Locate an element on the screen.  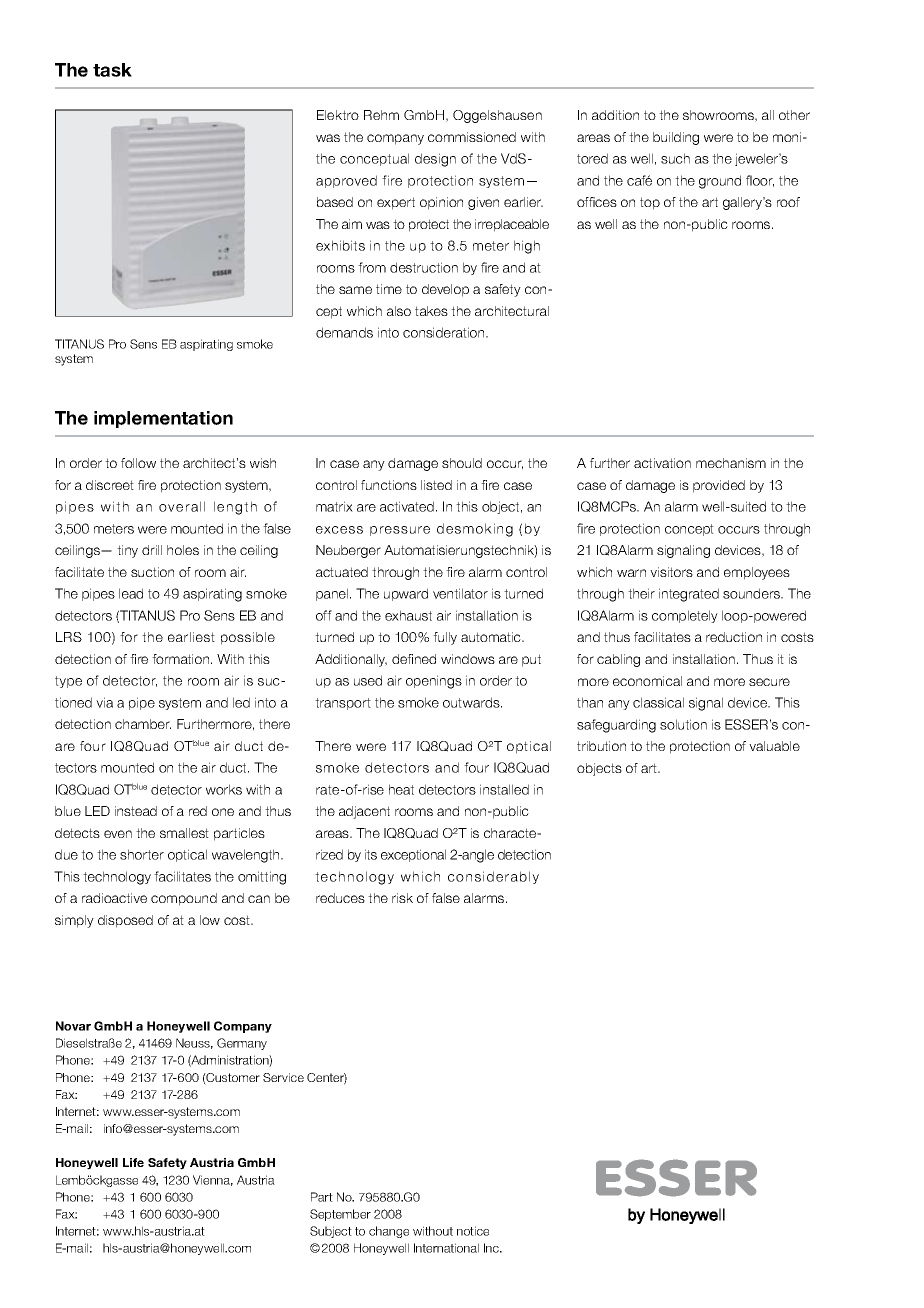
provided is located at coordinates (719, 486).
